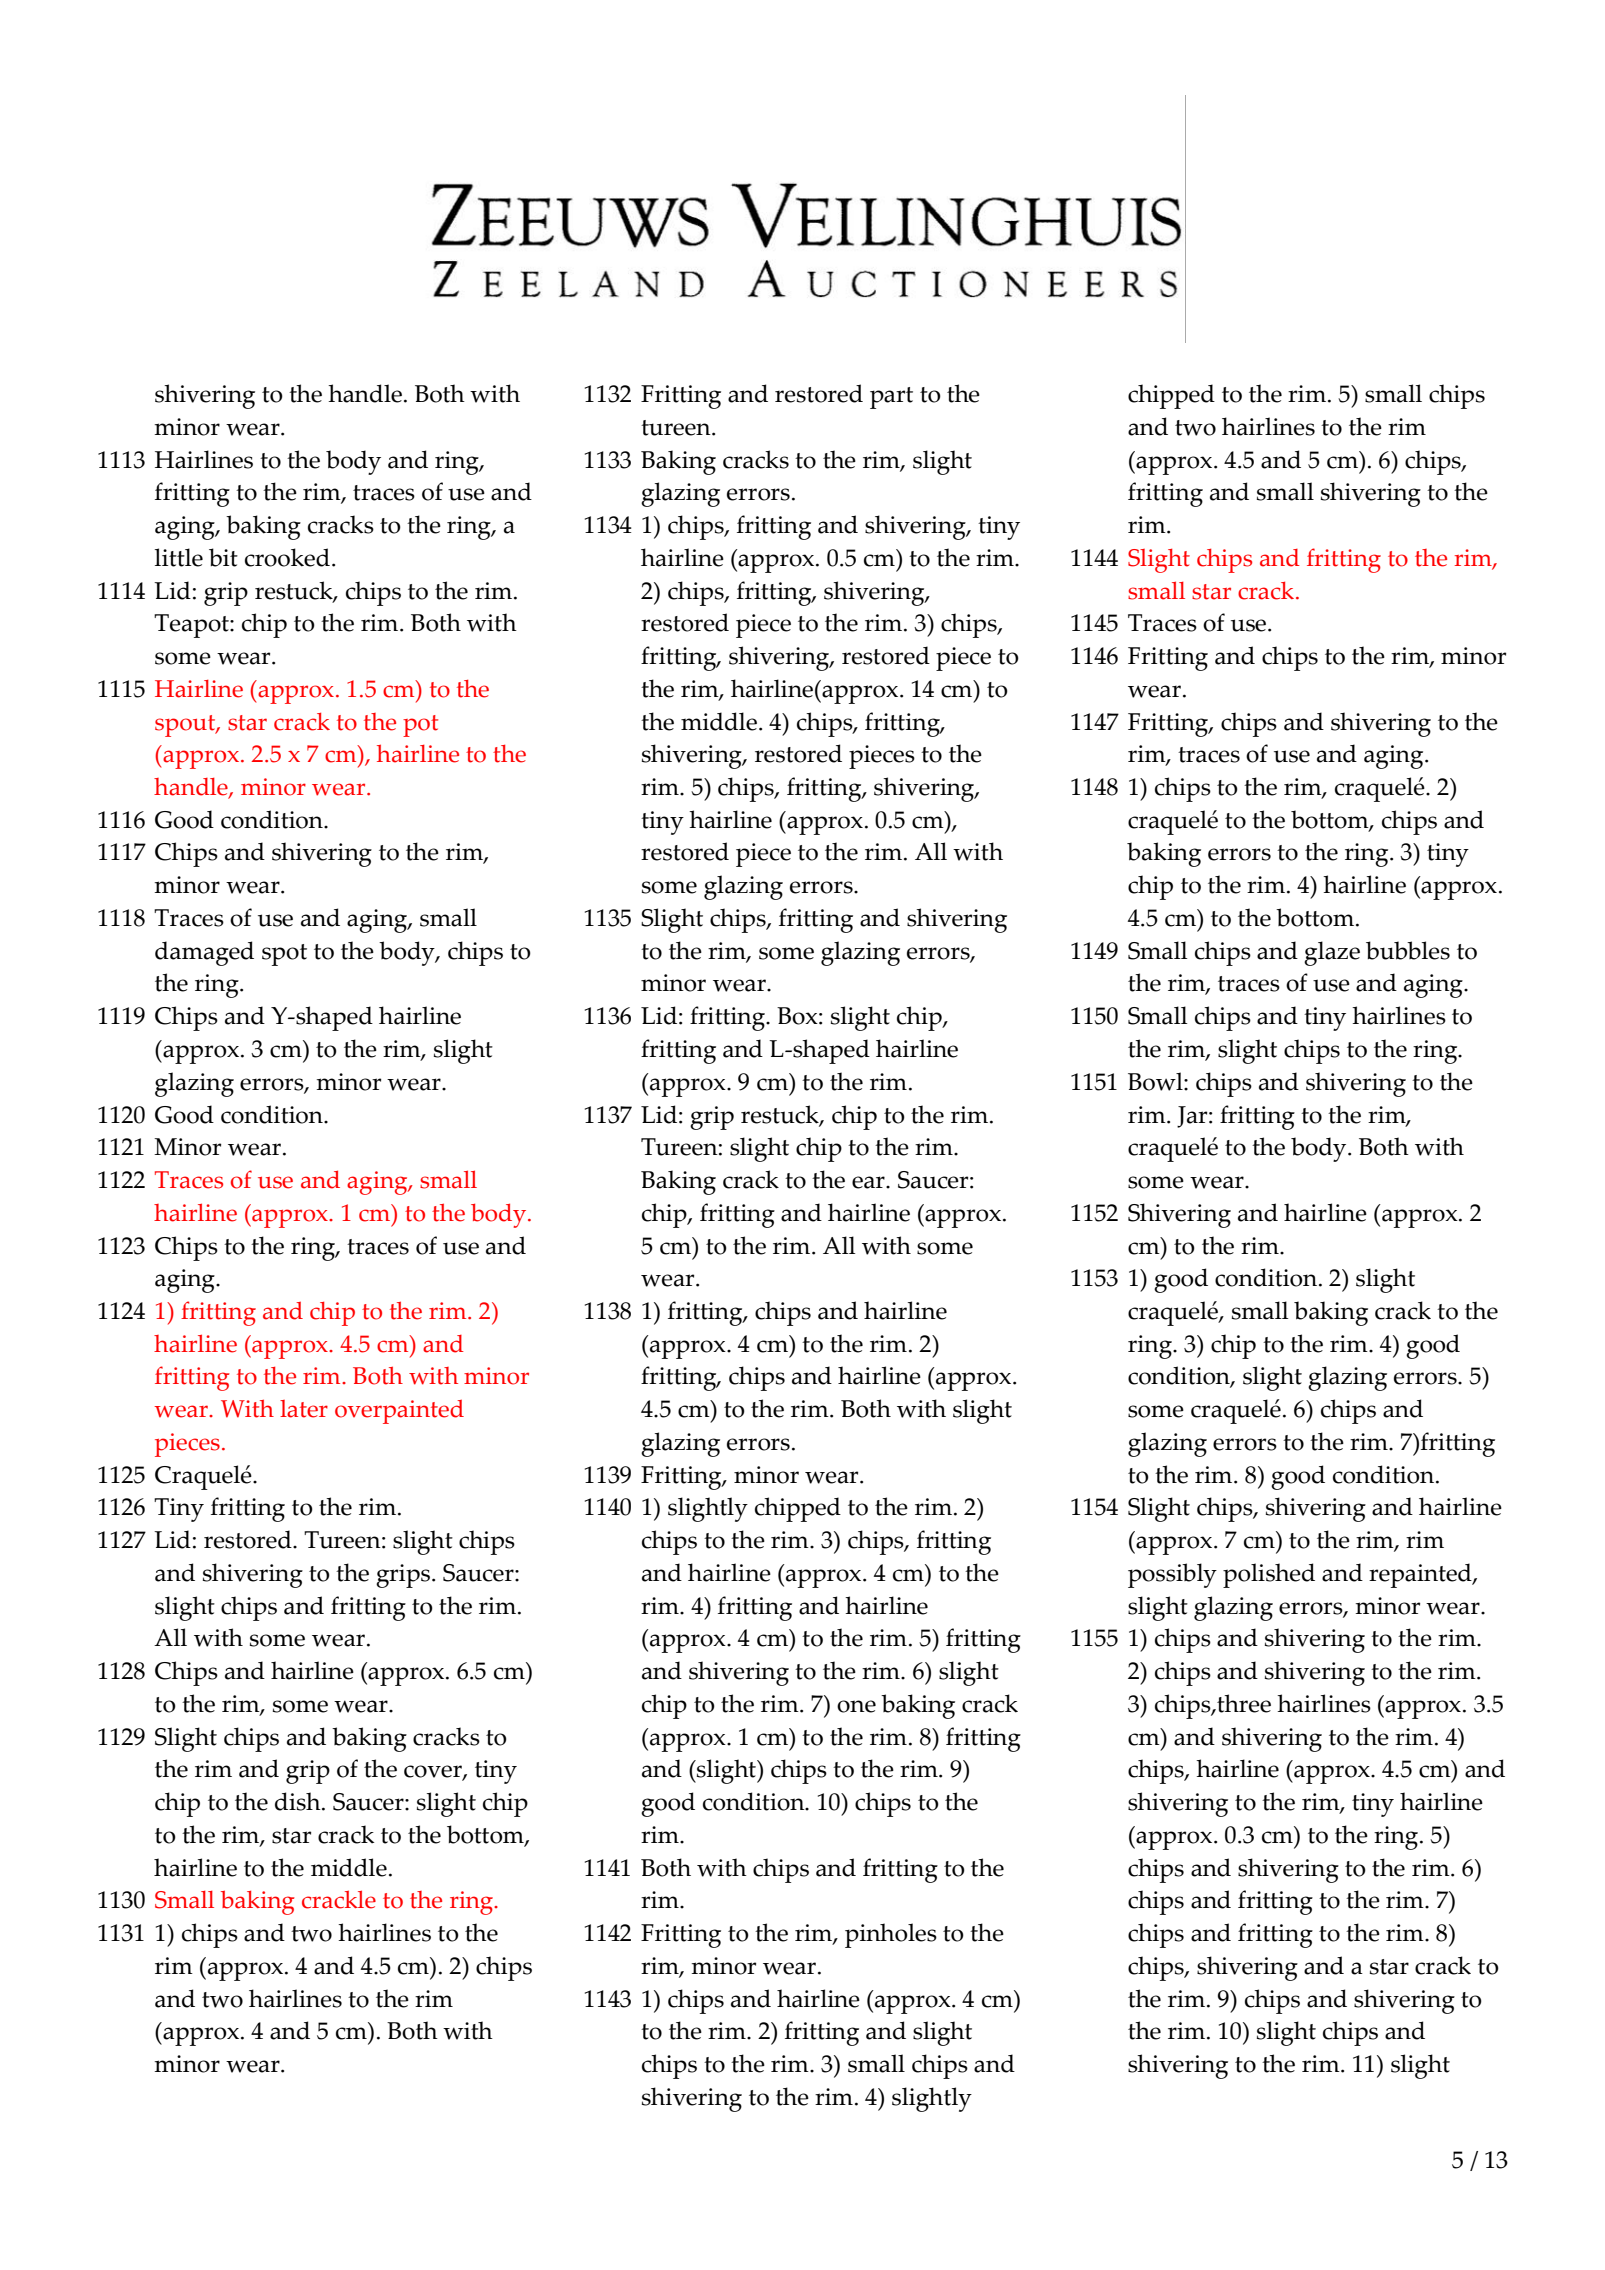 This page has width=1605, height=2270. Describe the element at coordinates (304, 1409) in the page. I see `later` at that location.
